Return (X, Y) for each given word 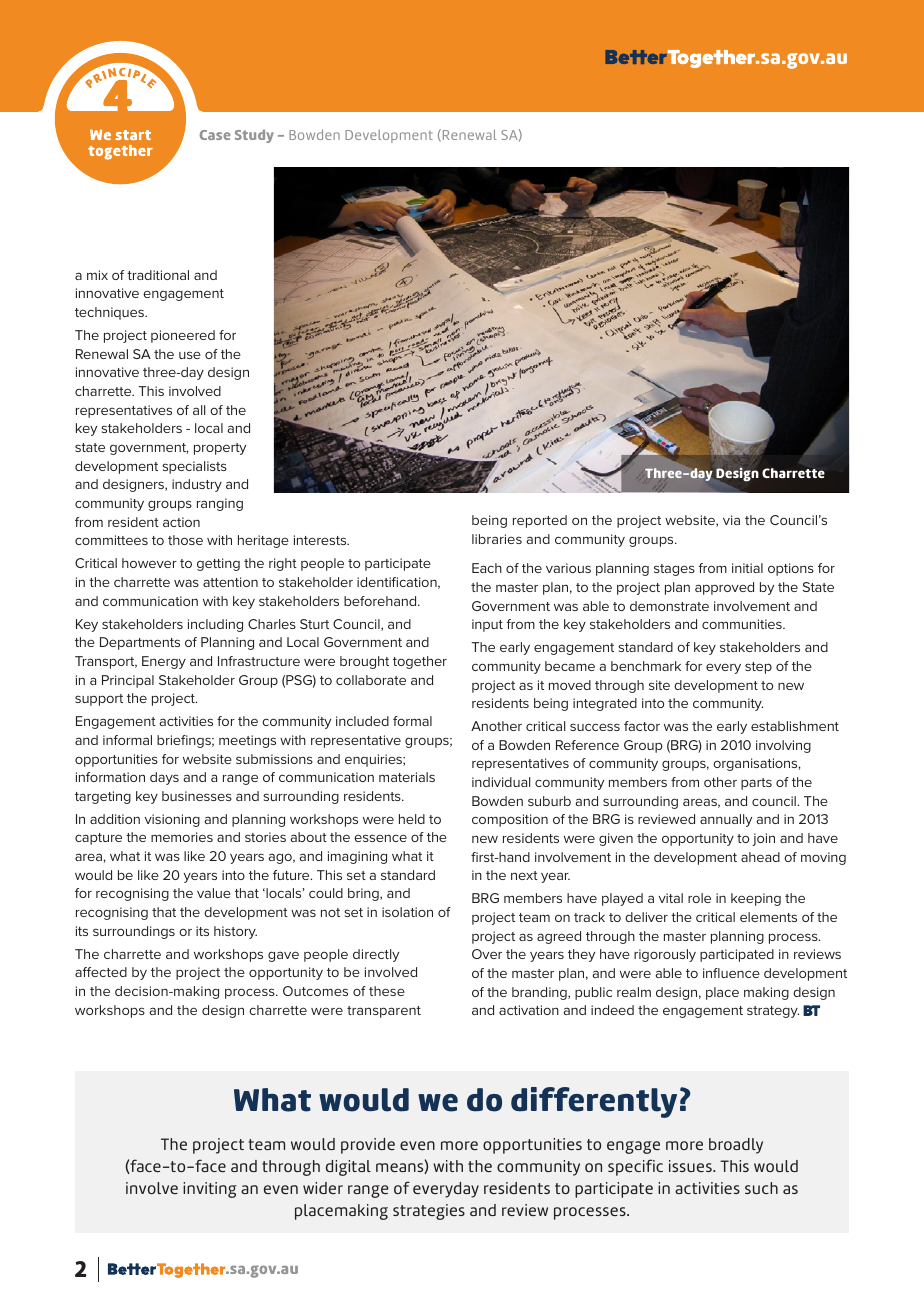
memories (182, 837)
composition (510, 820)
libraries (497, 539)
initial (747, 568)
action (181, 522)
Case (215, 135)
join (763, 839)
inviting (210, 1190)
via (731, 520)
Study (254, 136)
